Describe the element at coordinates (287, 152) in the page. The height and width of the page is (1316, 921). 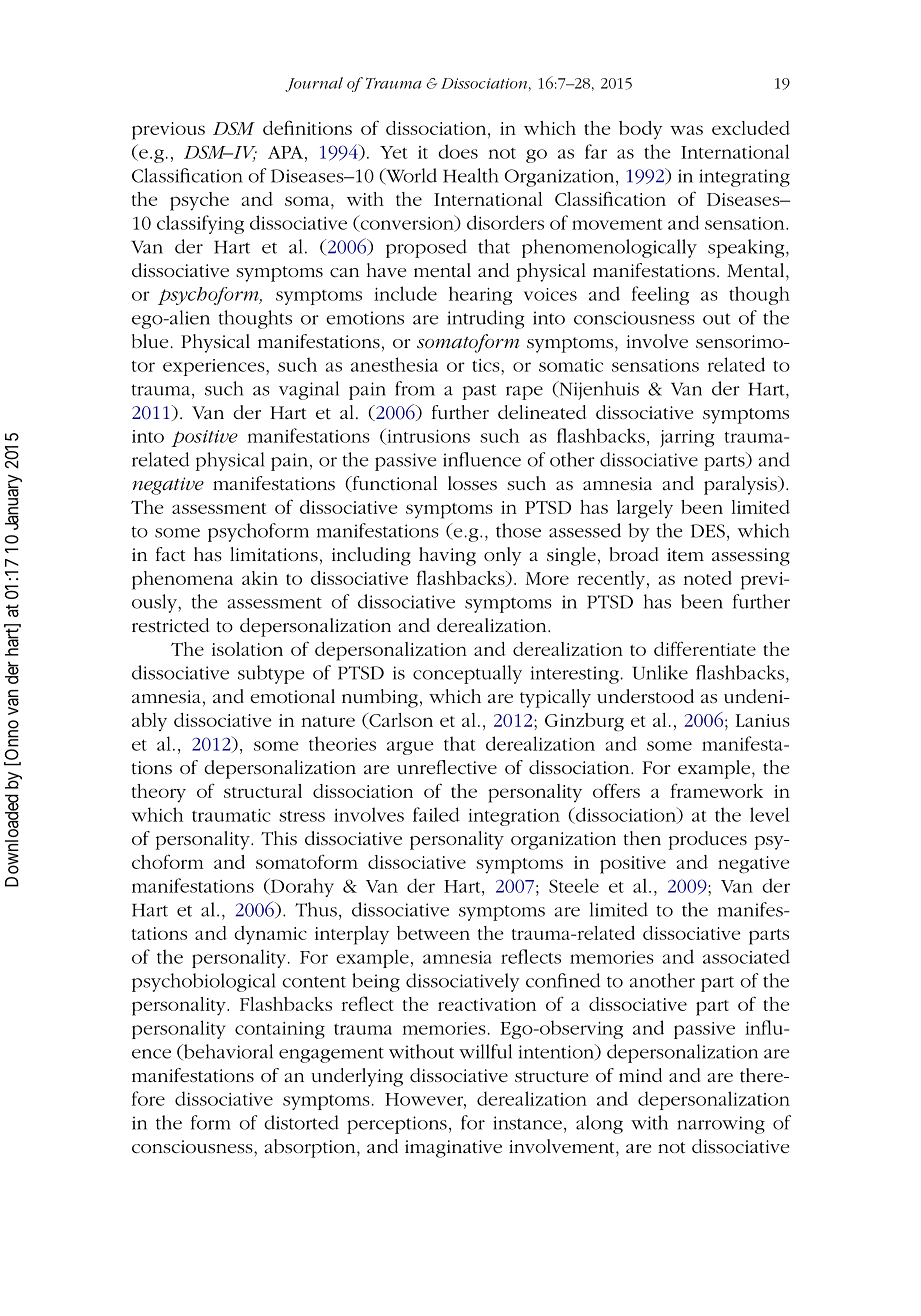
I see `APA` at that location.
